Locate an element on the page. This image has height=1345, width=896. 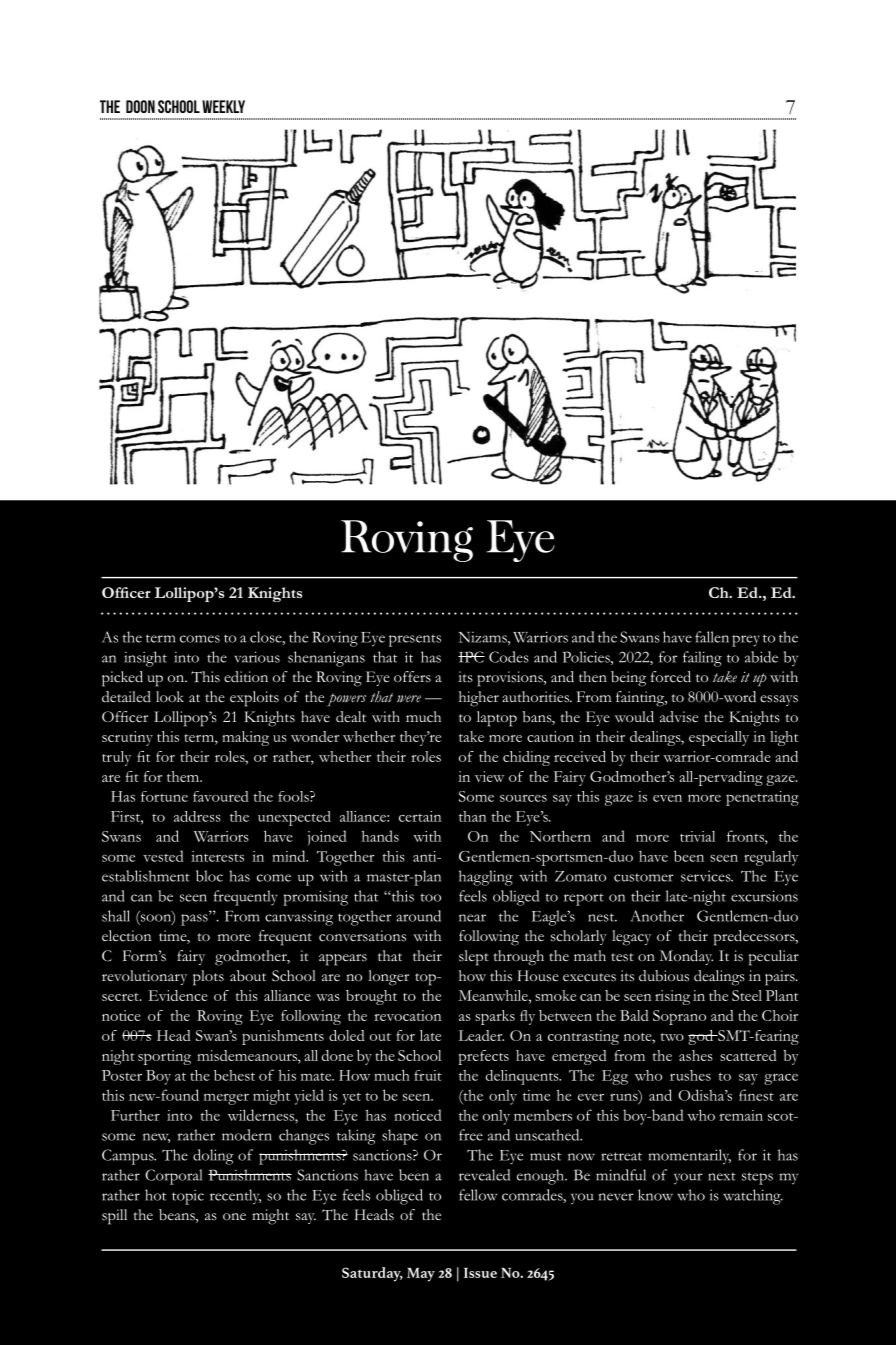
look is located at coordinates (170, 696).
